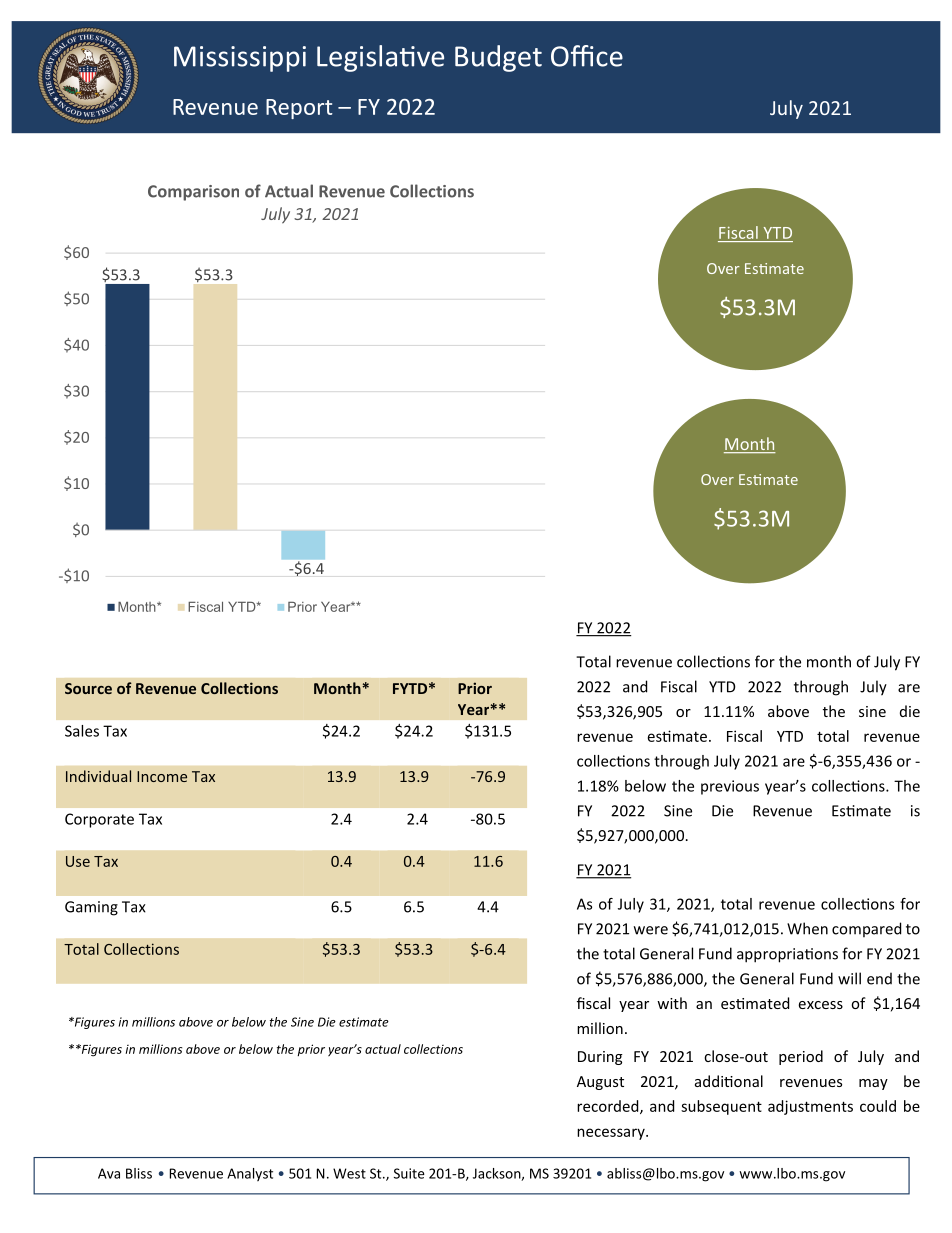  What do you see at coordinates (91, 908) in the screenshot?
I see `Gaming` at bounding box center [91, 908].
